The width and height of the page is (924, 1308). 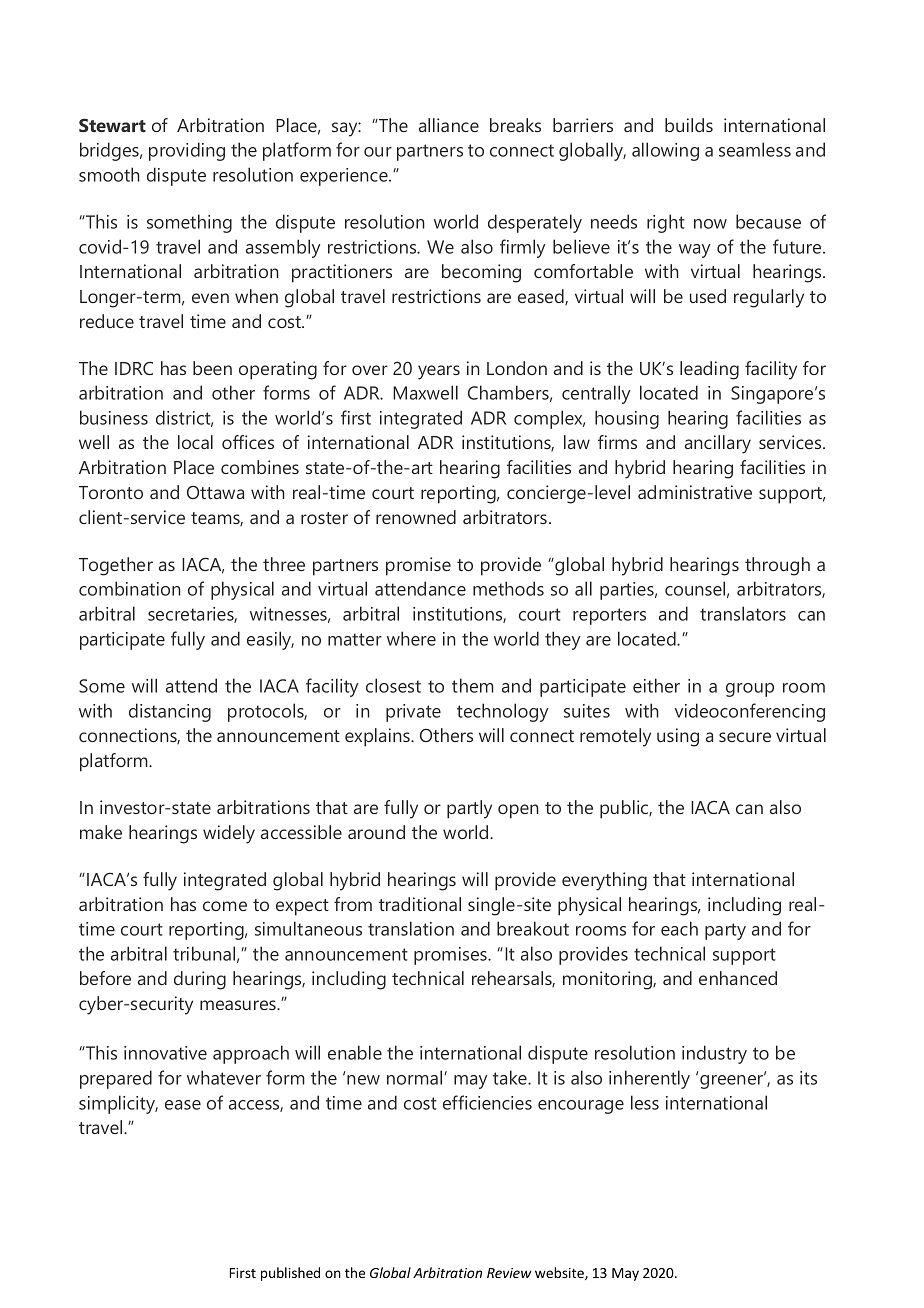 What do you see at coordinates (725, 931) in the page?
I see `party` at bounding box center [725, 931].
